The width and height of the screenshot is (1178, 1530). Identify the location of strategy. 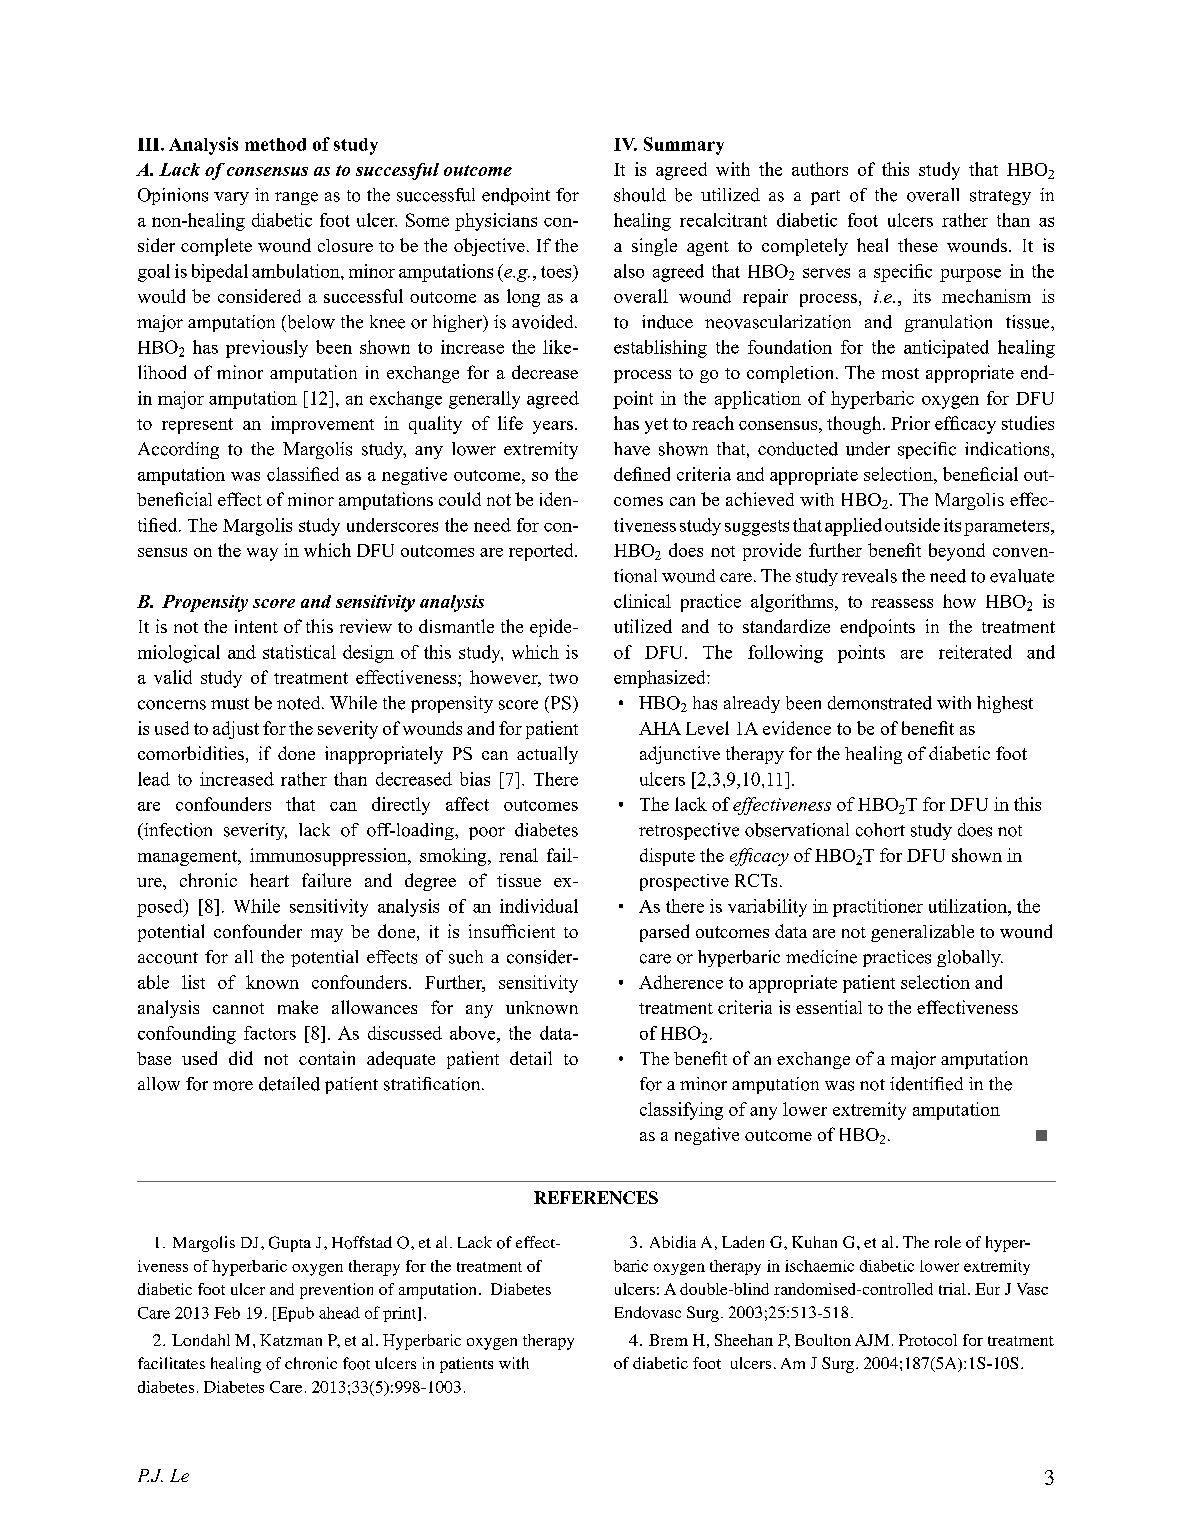
(1000, 197).
